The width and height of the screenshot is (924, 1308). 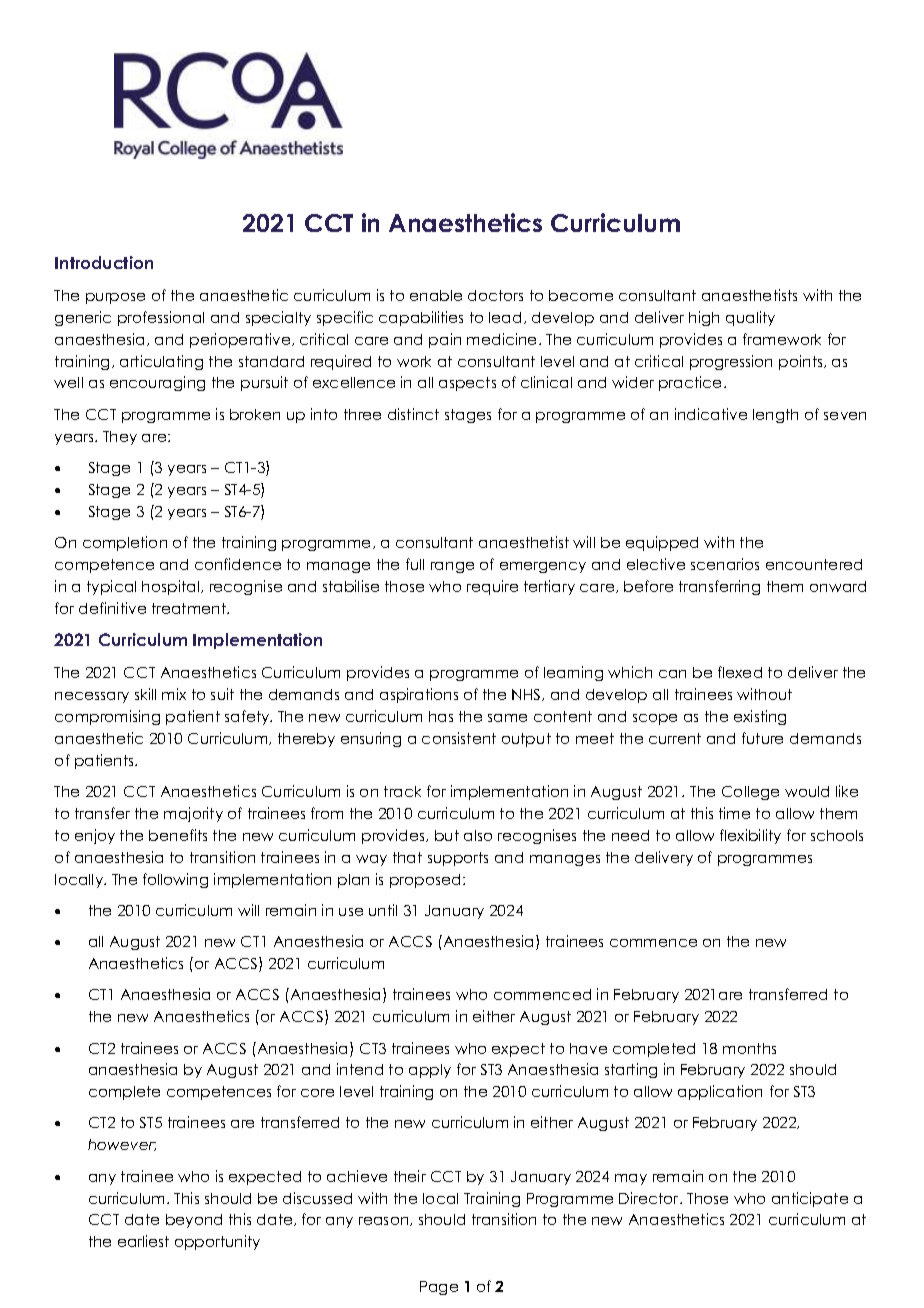 I want to click on Page, so click(x=439, y=1288).
